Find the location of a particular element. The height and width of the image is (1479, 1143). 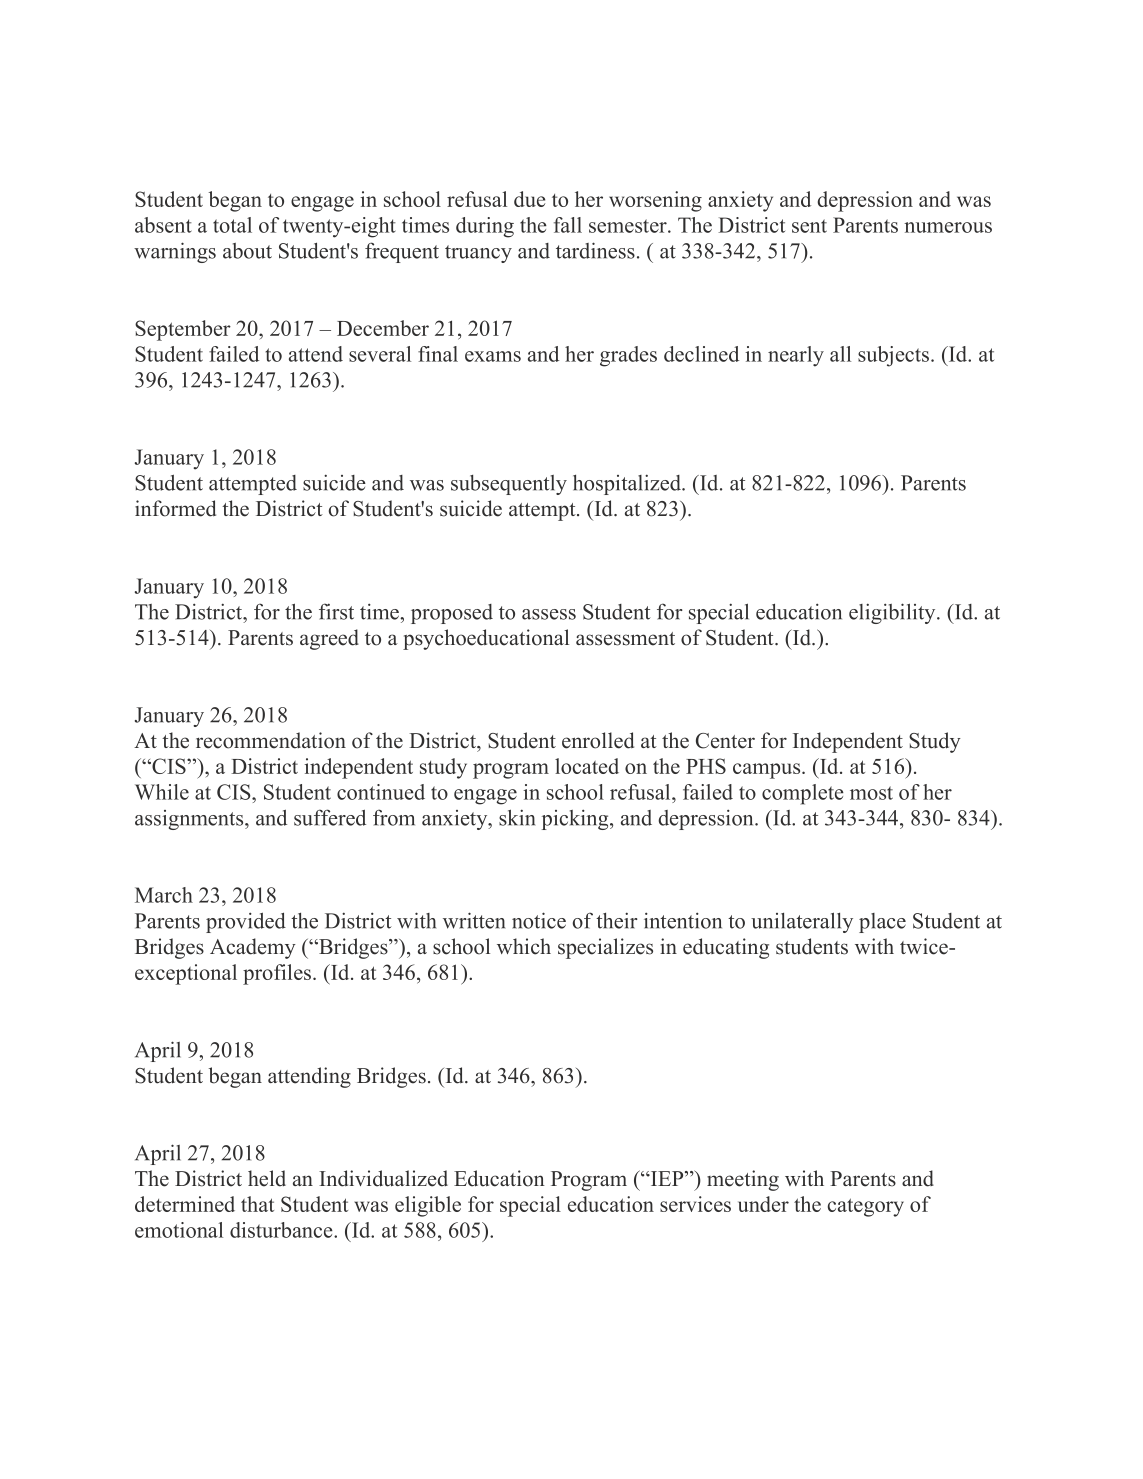

informed is located at coordinates (175, 508).
